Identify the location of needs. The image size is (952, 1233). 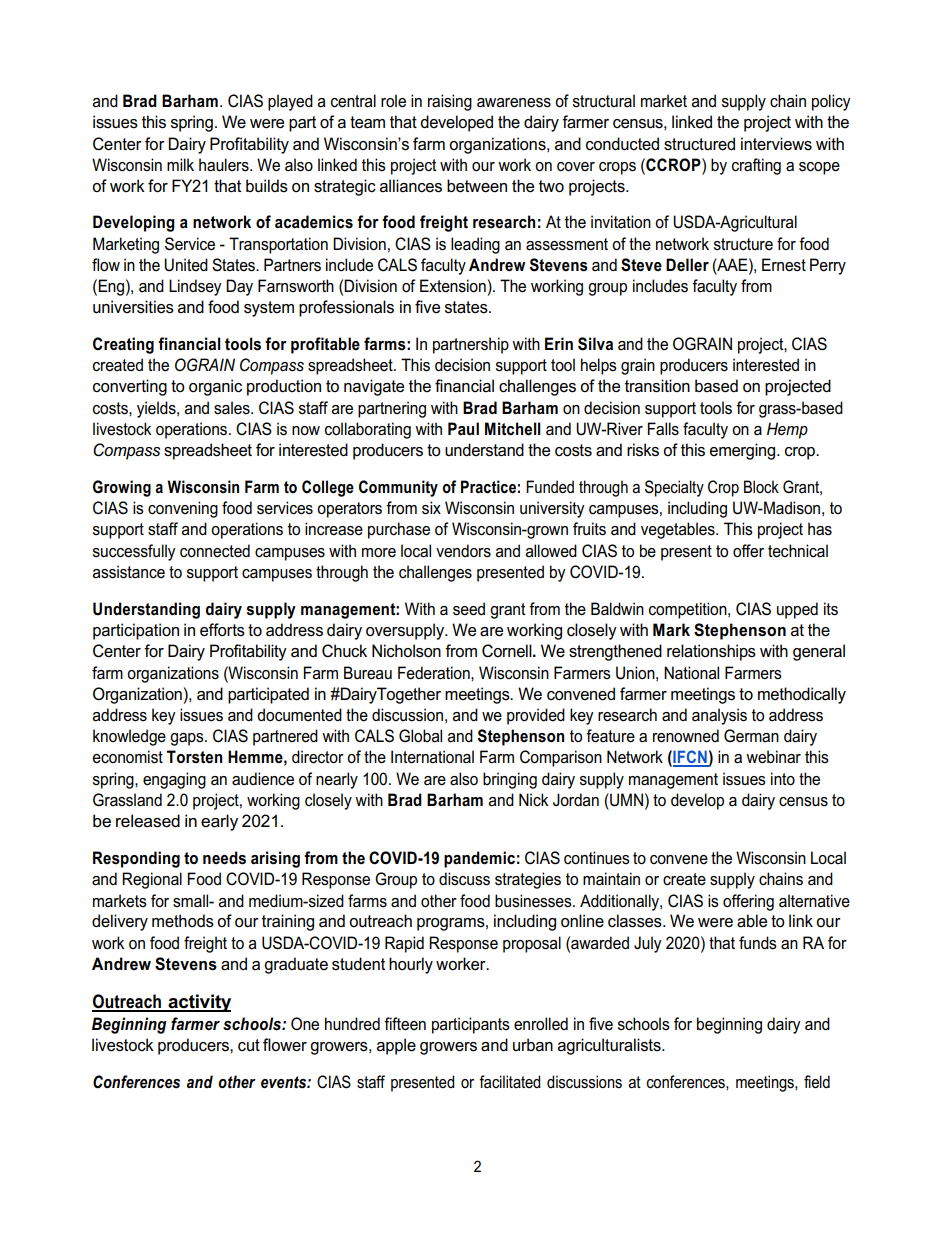
(224, 858).
